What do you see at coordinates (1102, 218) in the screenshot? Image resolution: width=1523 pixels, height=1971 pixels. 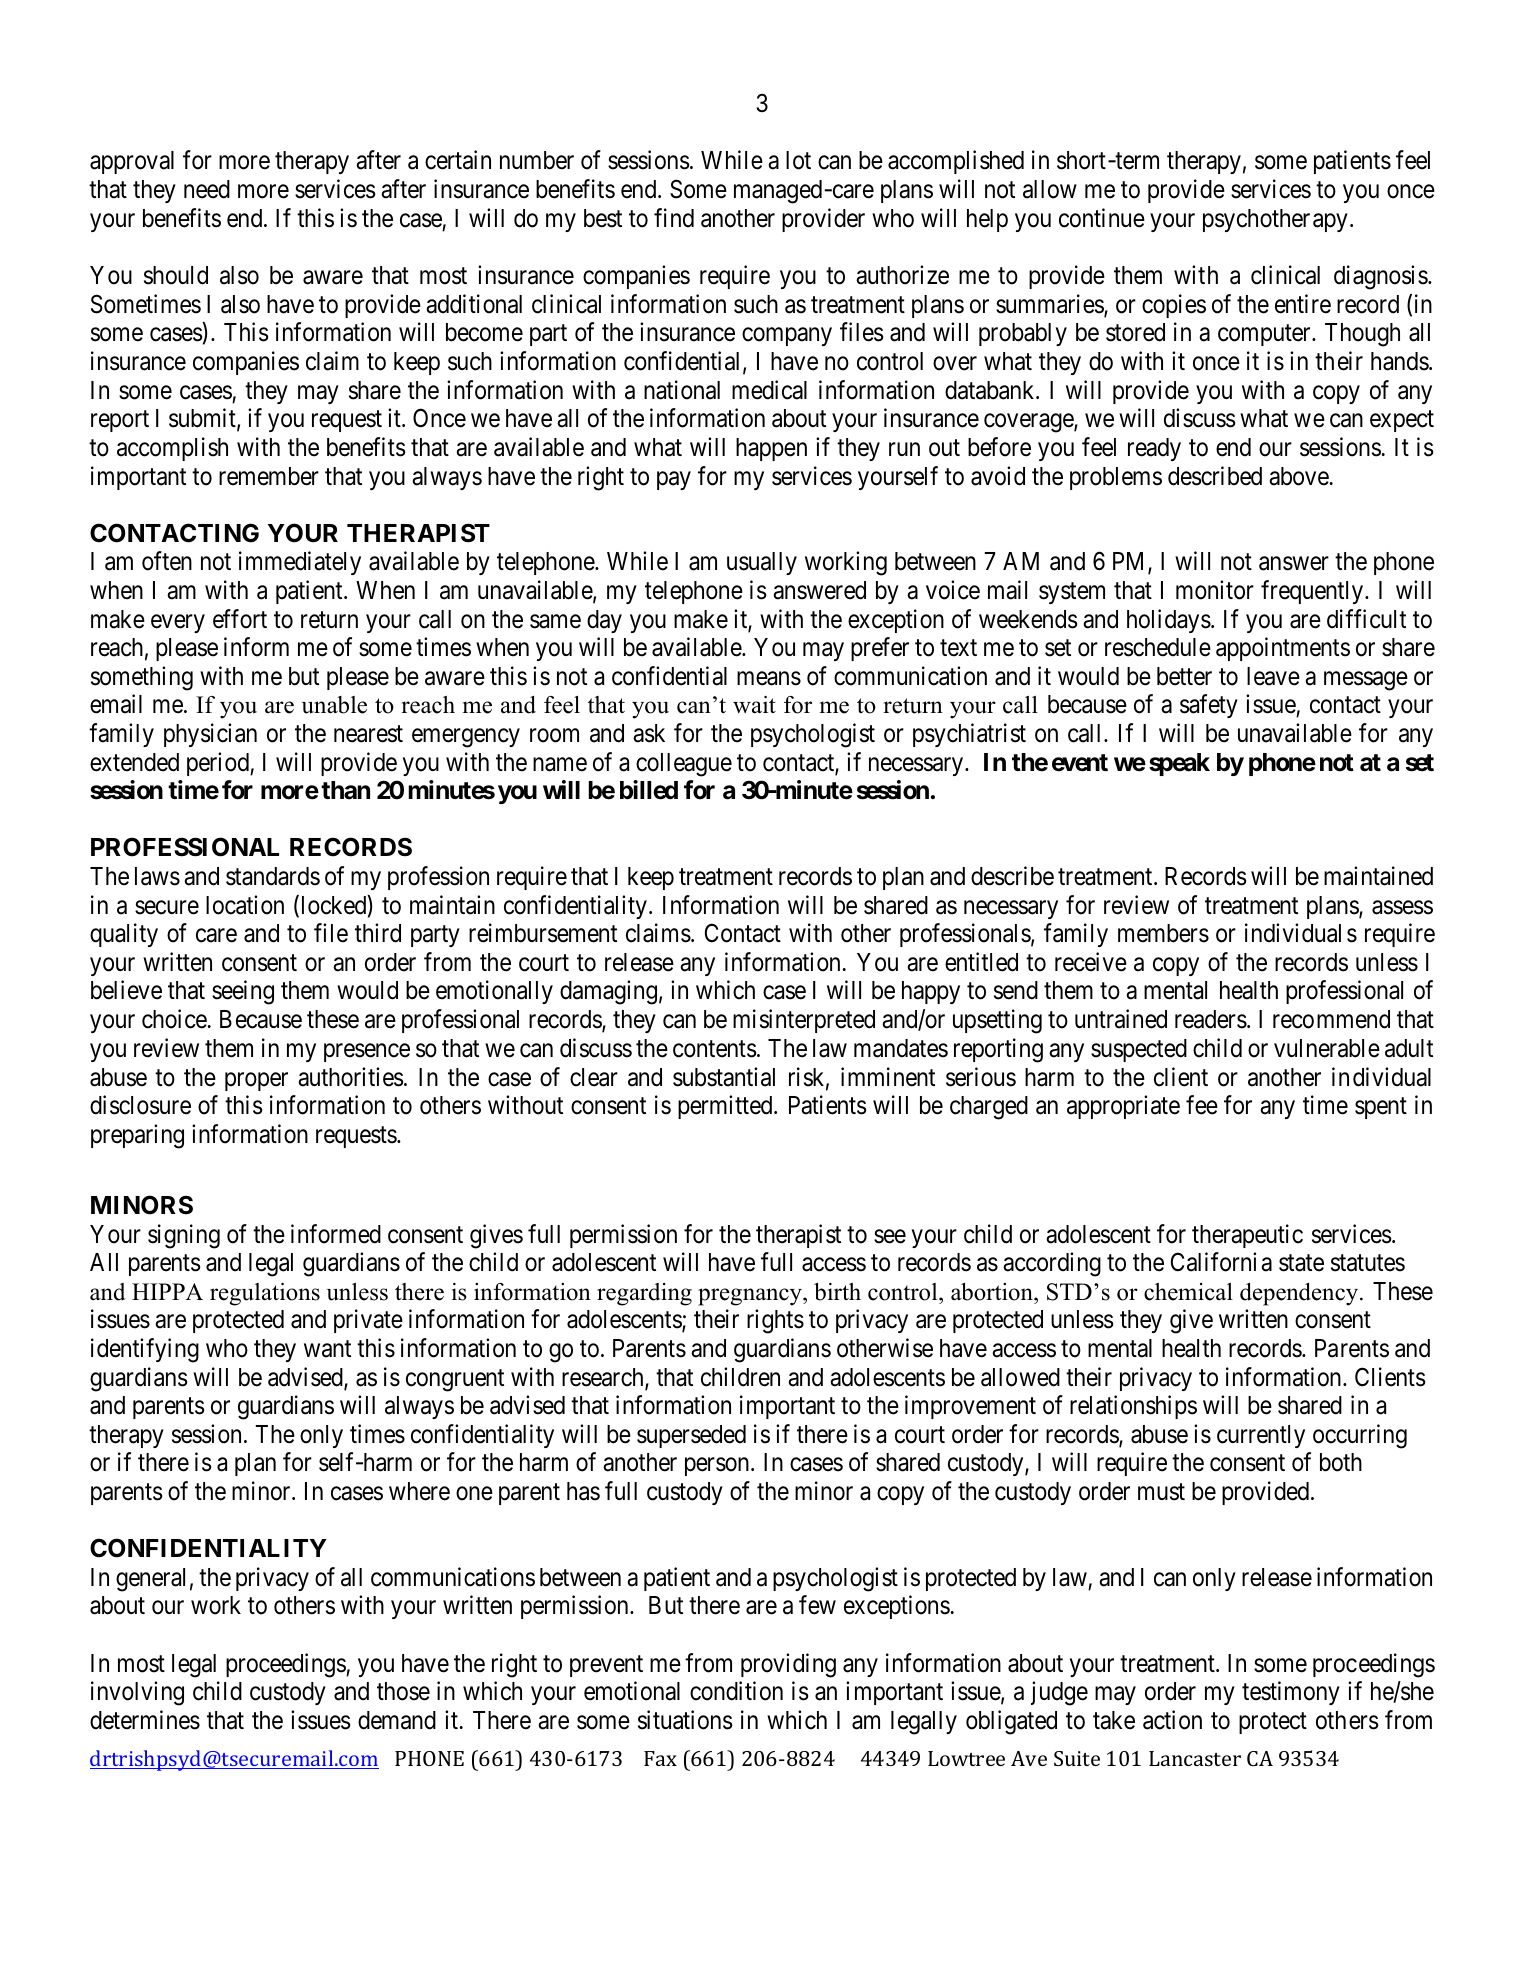 I see `continue` at bounding box center [1102, 218].
